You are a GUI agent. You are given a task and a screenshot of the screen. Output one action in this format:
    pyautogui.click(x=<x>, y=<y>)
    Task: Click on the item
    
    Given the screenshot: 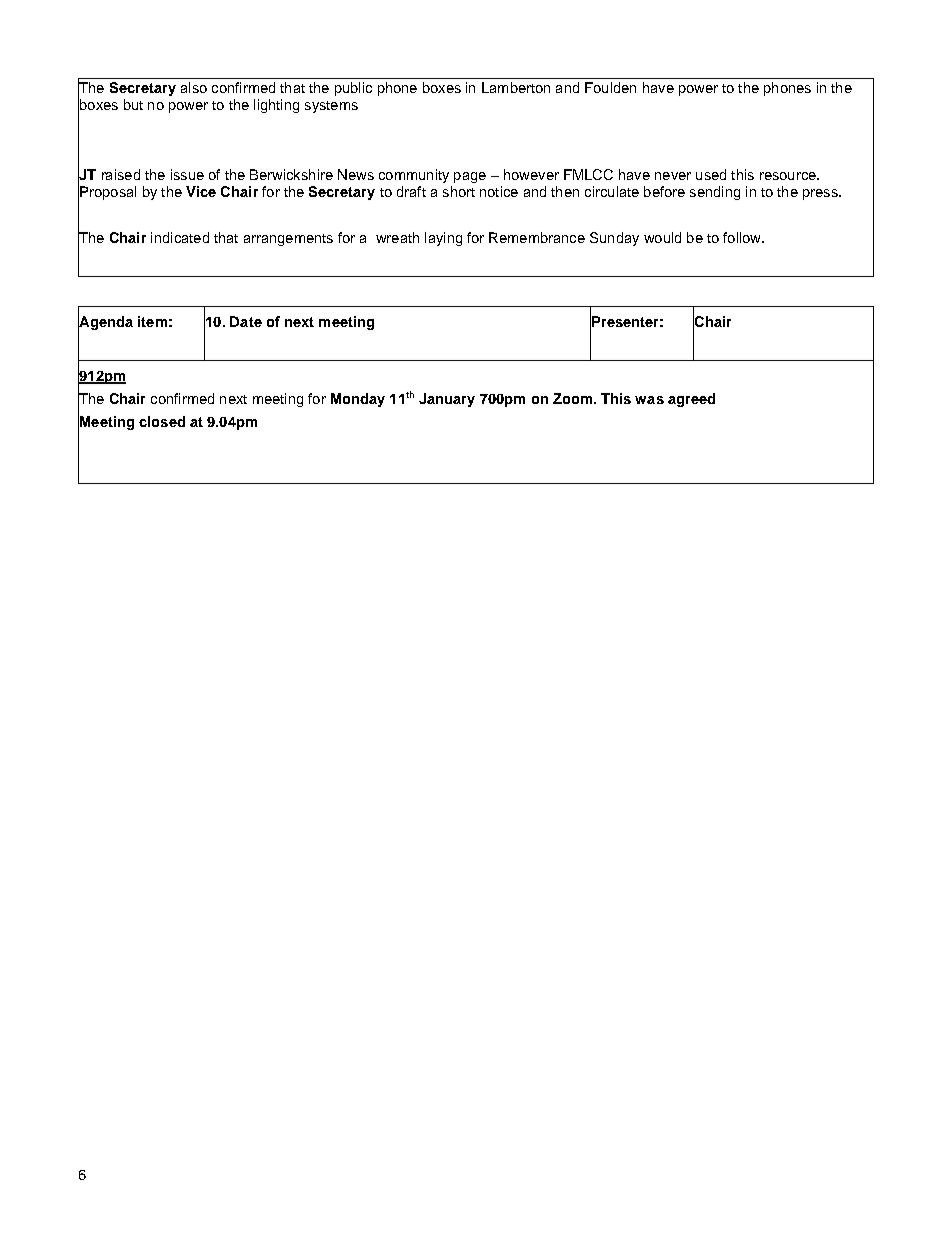 What is the action you would take?
    pyautogui.click(x=152, y=321)
